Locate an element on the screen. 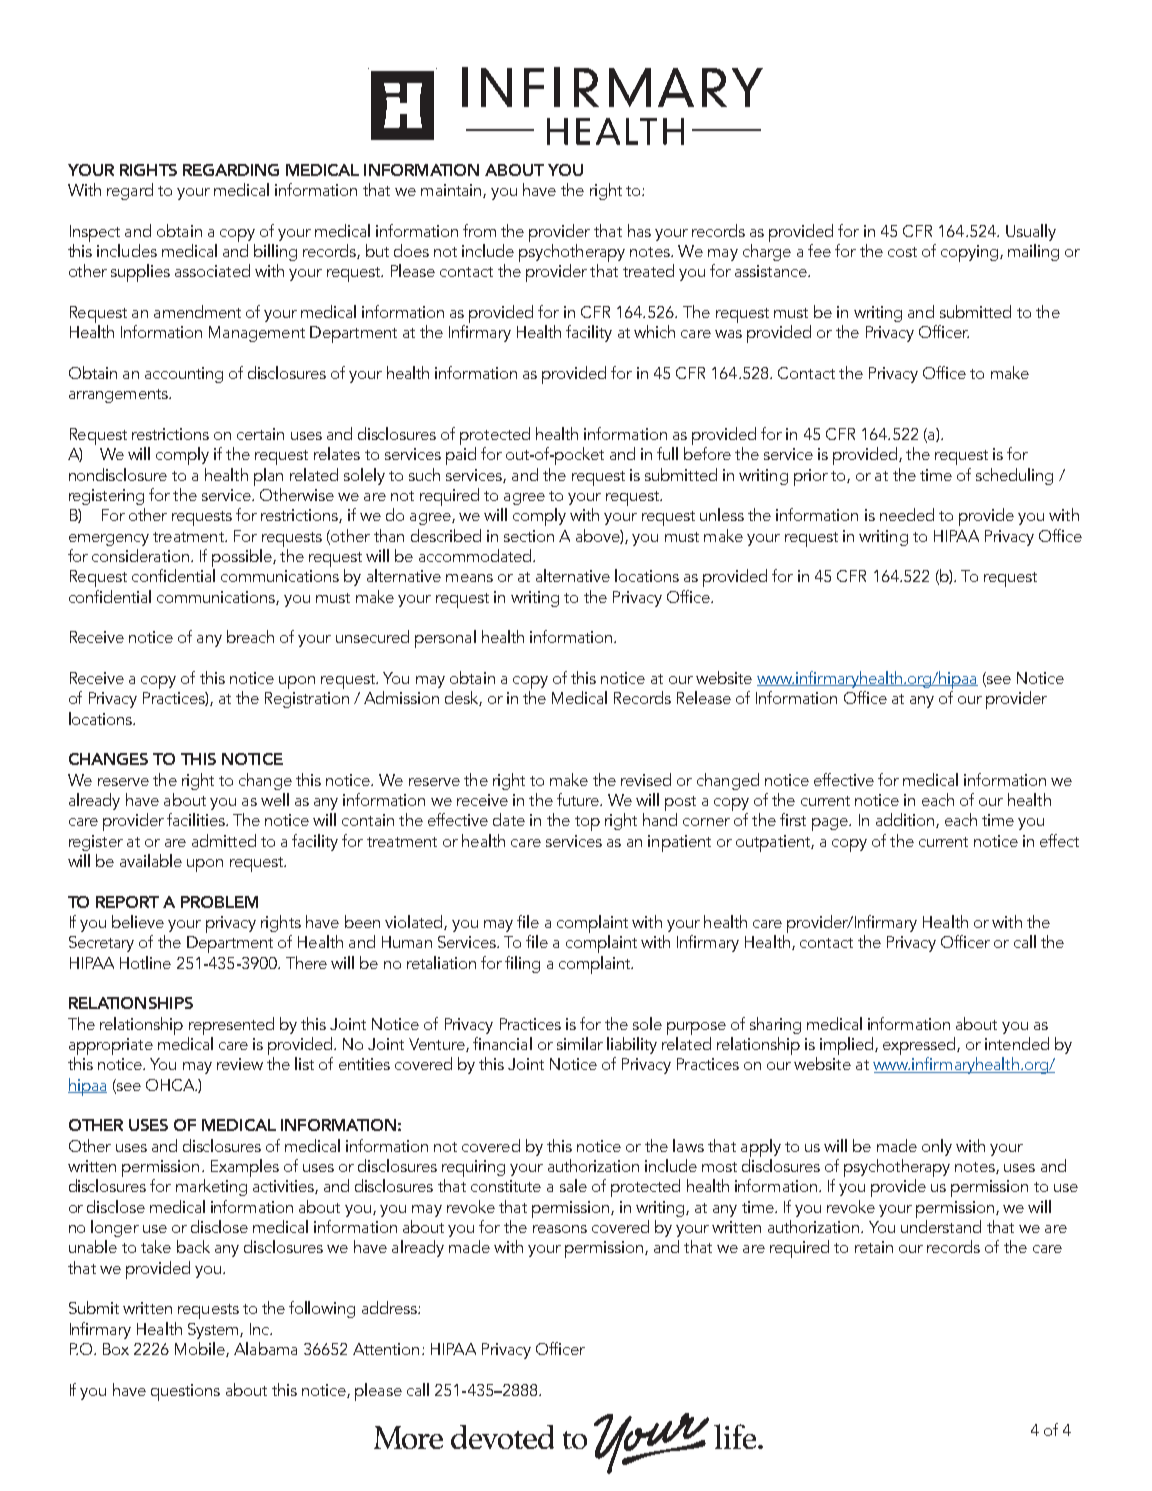 The image size is (1152, 1491). needed is located at coordinates (907, 514).
